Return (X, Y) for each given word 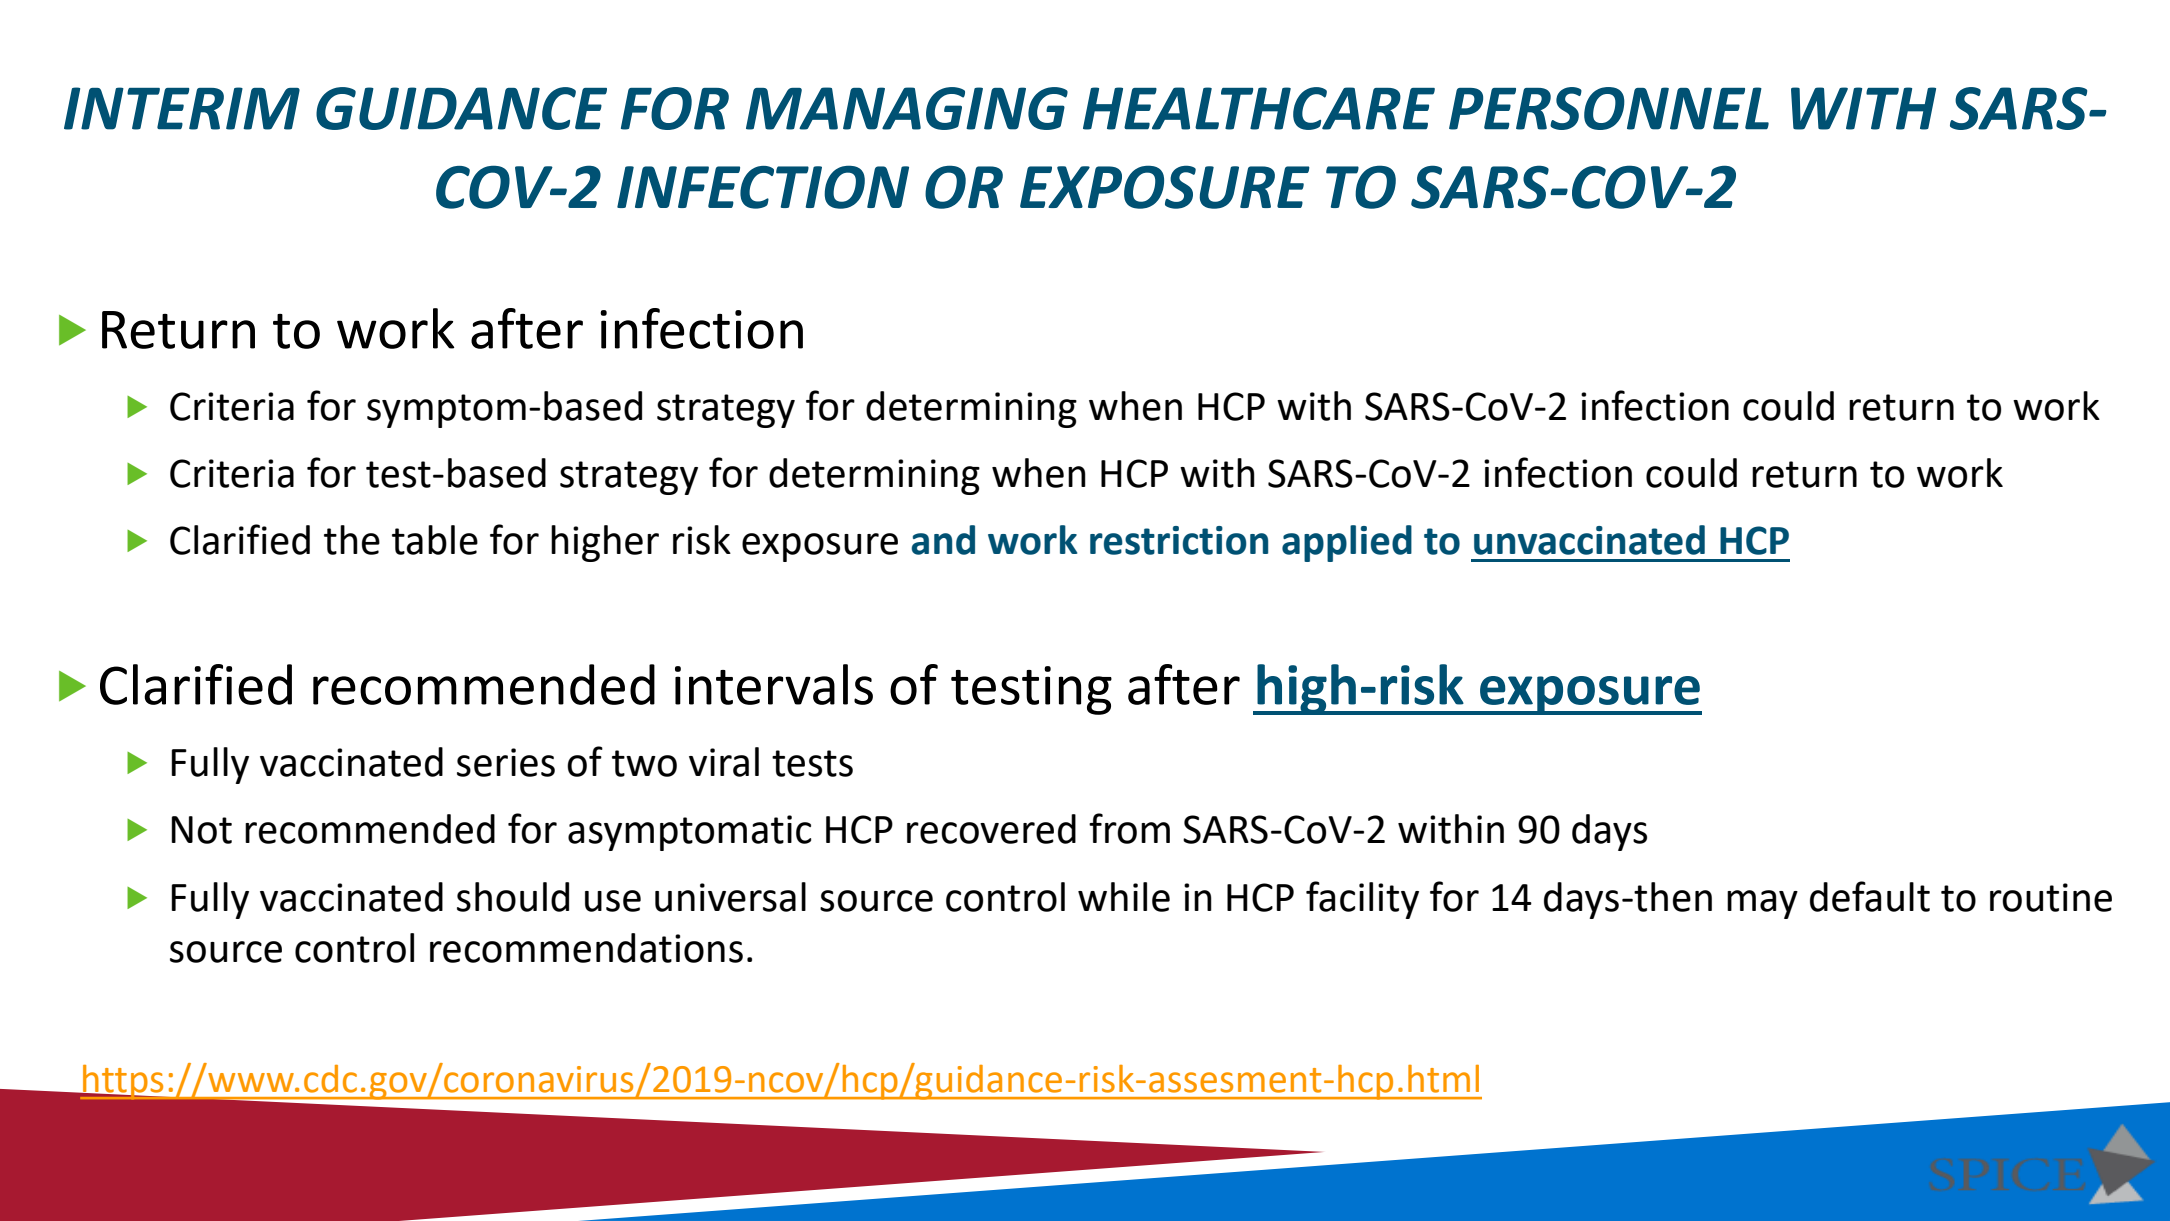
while (1124, 897)
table (435, 540)
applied (1347, 543)
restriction (1179, 540)
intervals (774, 684)
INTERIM (182, 108)
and (943, 540)
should (513, 897)
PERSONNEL (1609, 108)
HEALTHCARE (1259, 108)
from (1129, 828)
